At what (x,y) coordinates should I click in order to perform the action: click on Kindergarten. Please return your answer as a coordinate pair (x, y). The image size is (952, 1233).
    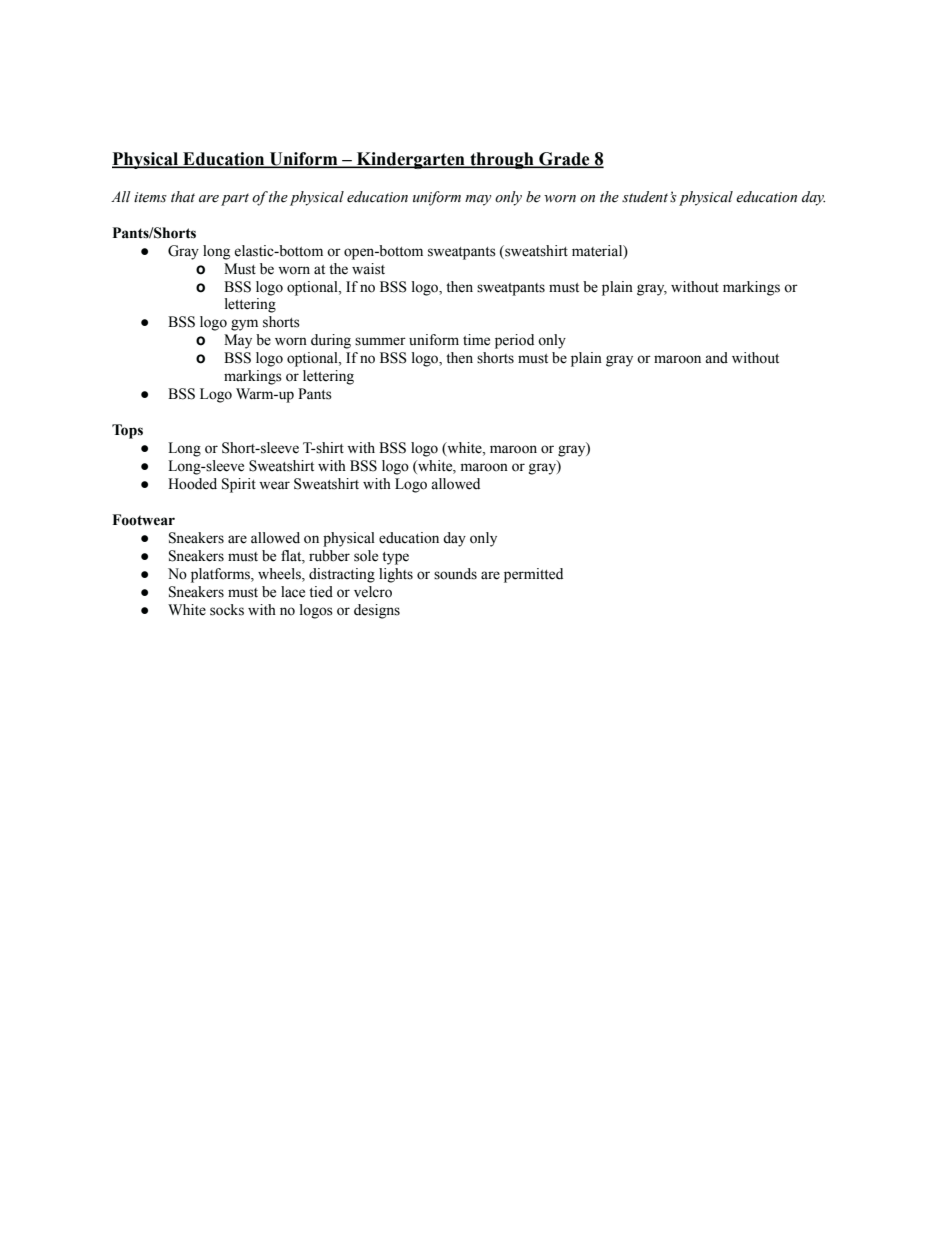
    Looking at the image, I should click on (411, 160).
